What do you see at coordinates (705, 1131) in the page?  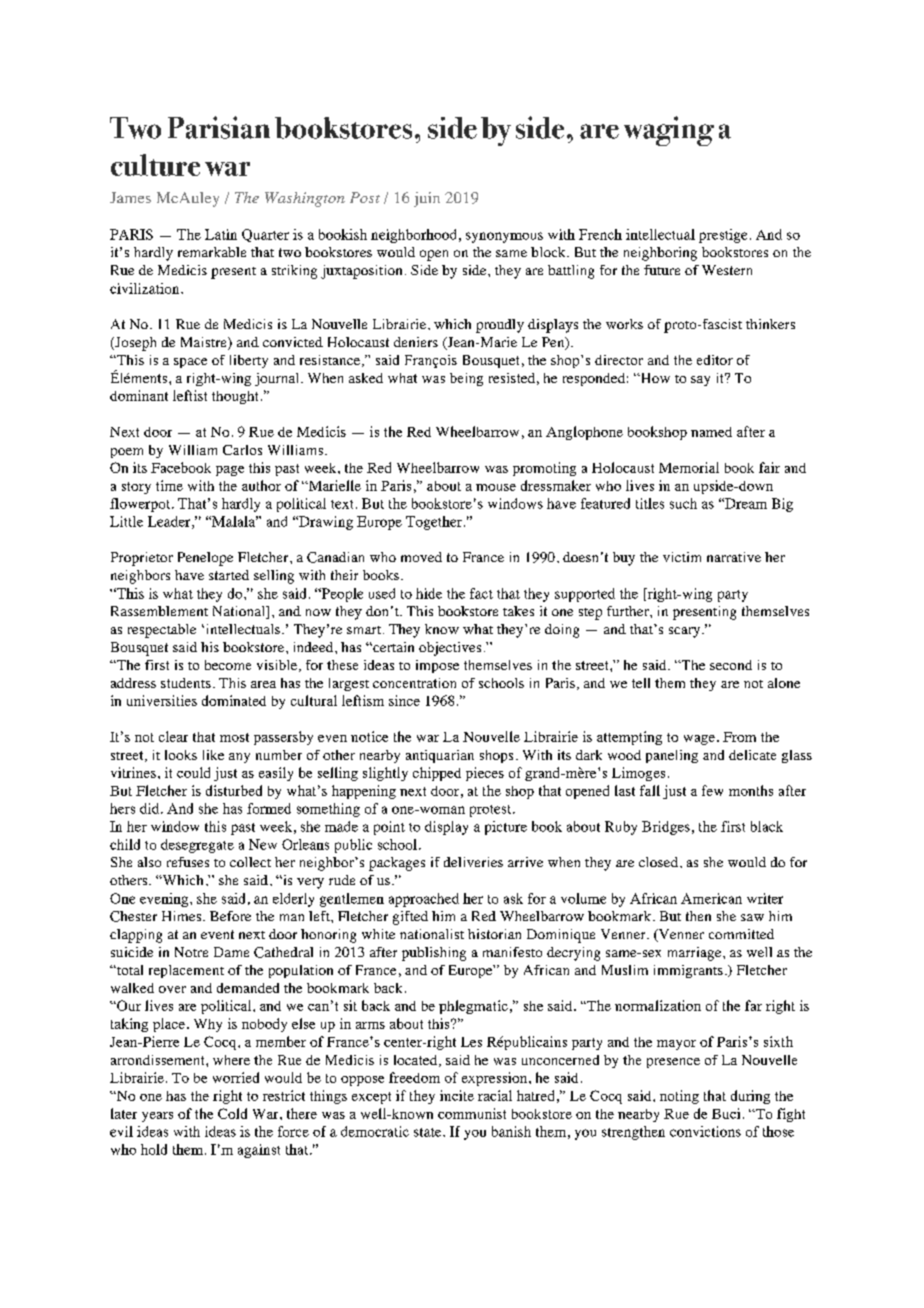 I see `convictions` at bounding box center [705, 1131].
